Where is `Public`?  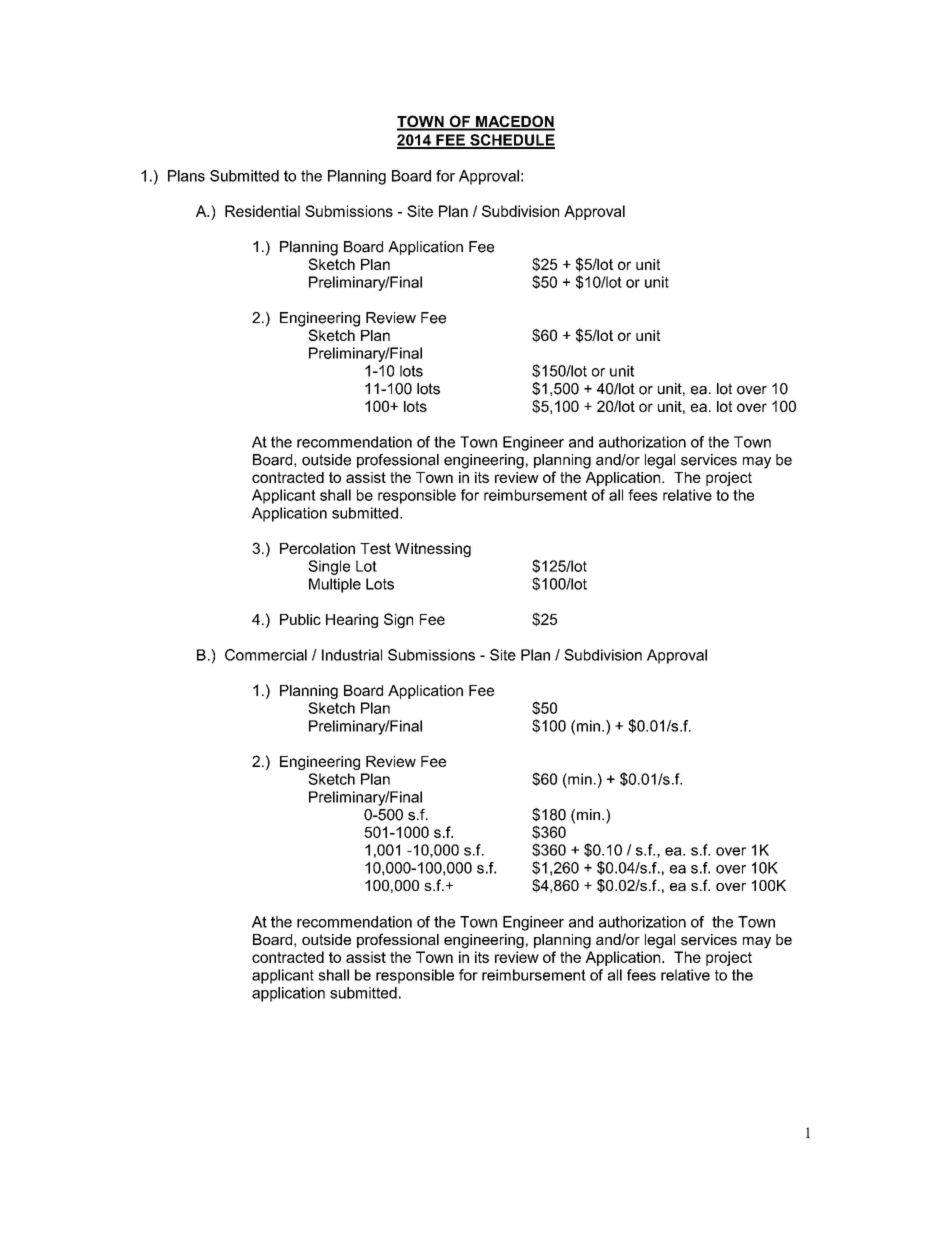 Public is located at coordinates (300, 619).
